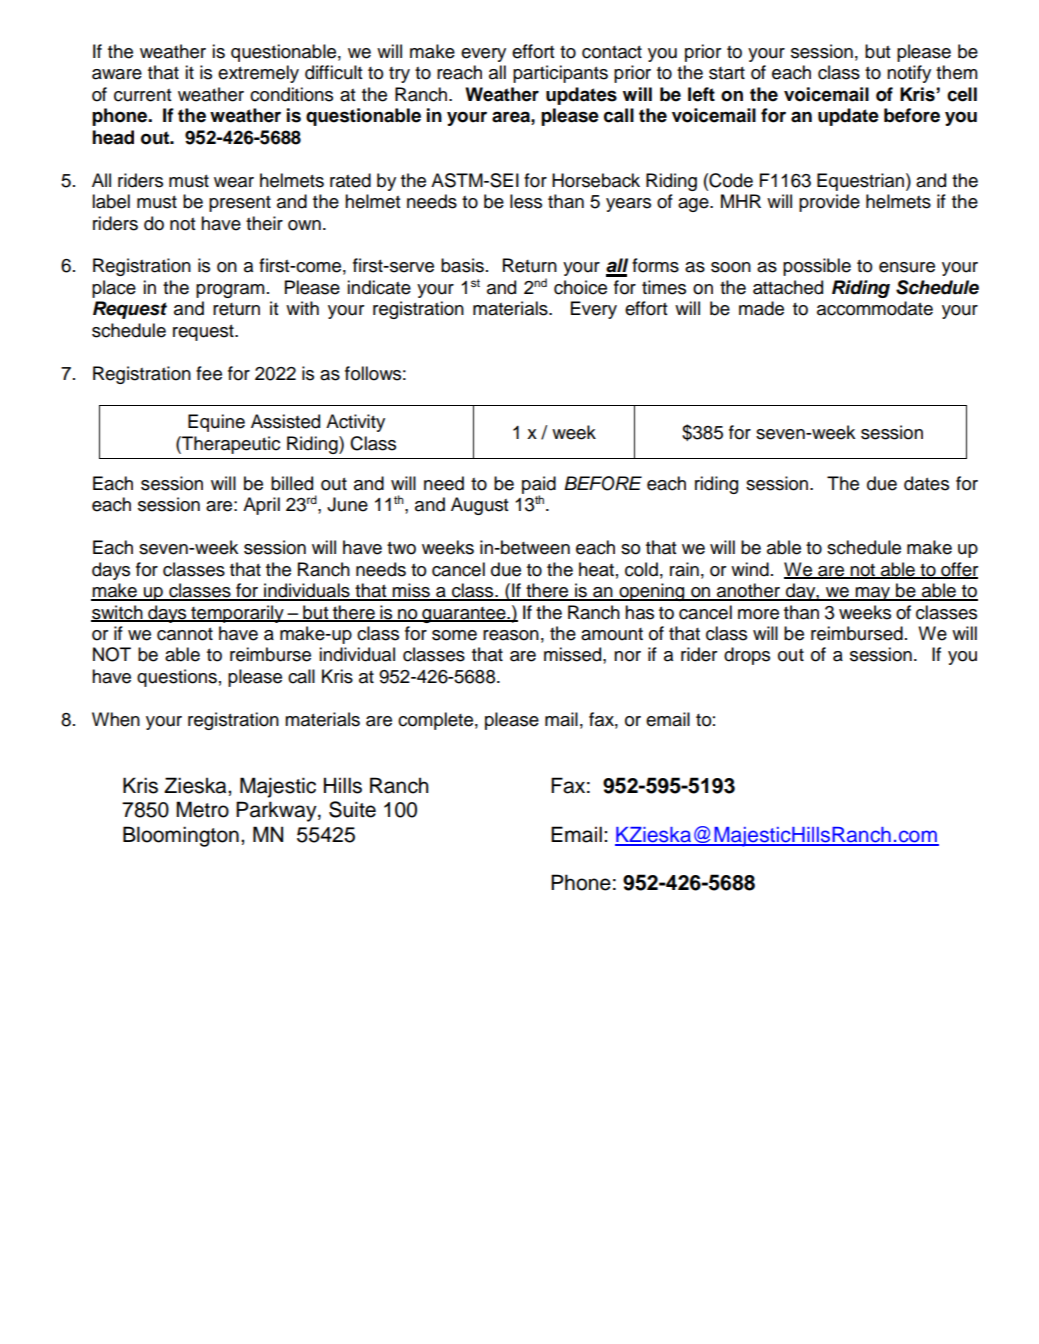 The image size is (1039, 1344). What do you see at coordinates (202, 809) in the screenshot?
I see `Metro` at bounding box center [202, 809].
